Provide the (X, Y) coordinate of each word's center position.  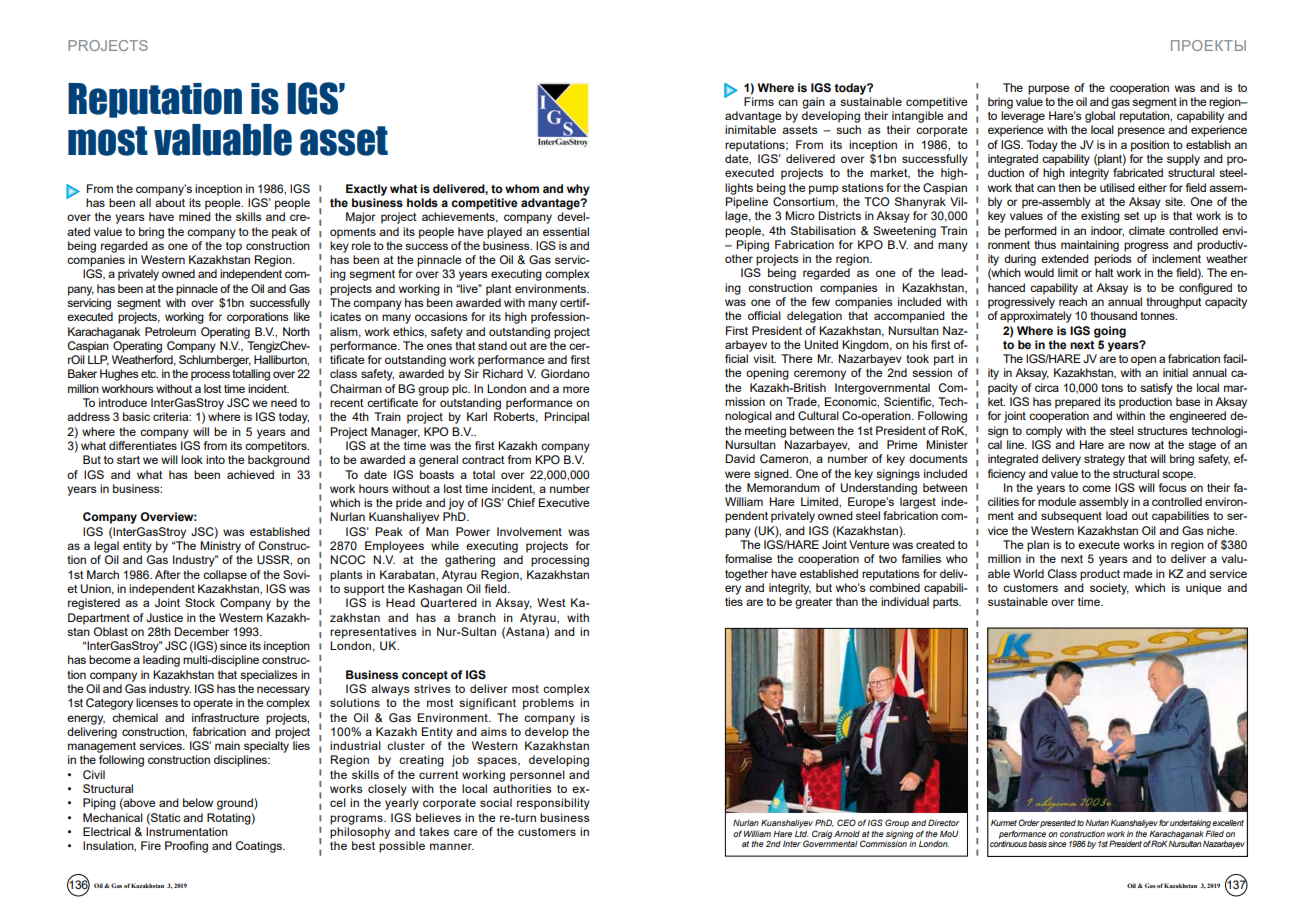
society (1109, 589)
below (198, 802)
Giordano (565, 373)
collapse (225, 576)
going (1110, 332)
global (1100, 117)
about (170, 202)
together (746, 575)
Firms (759, 101)
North (296, 331)
